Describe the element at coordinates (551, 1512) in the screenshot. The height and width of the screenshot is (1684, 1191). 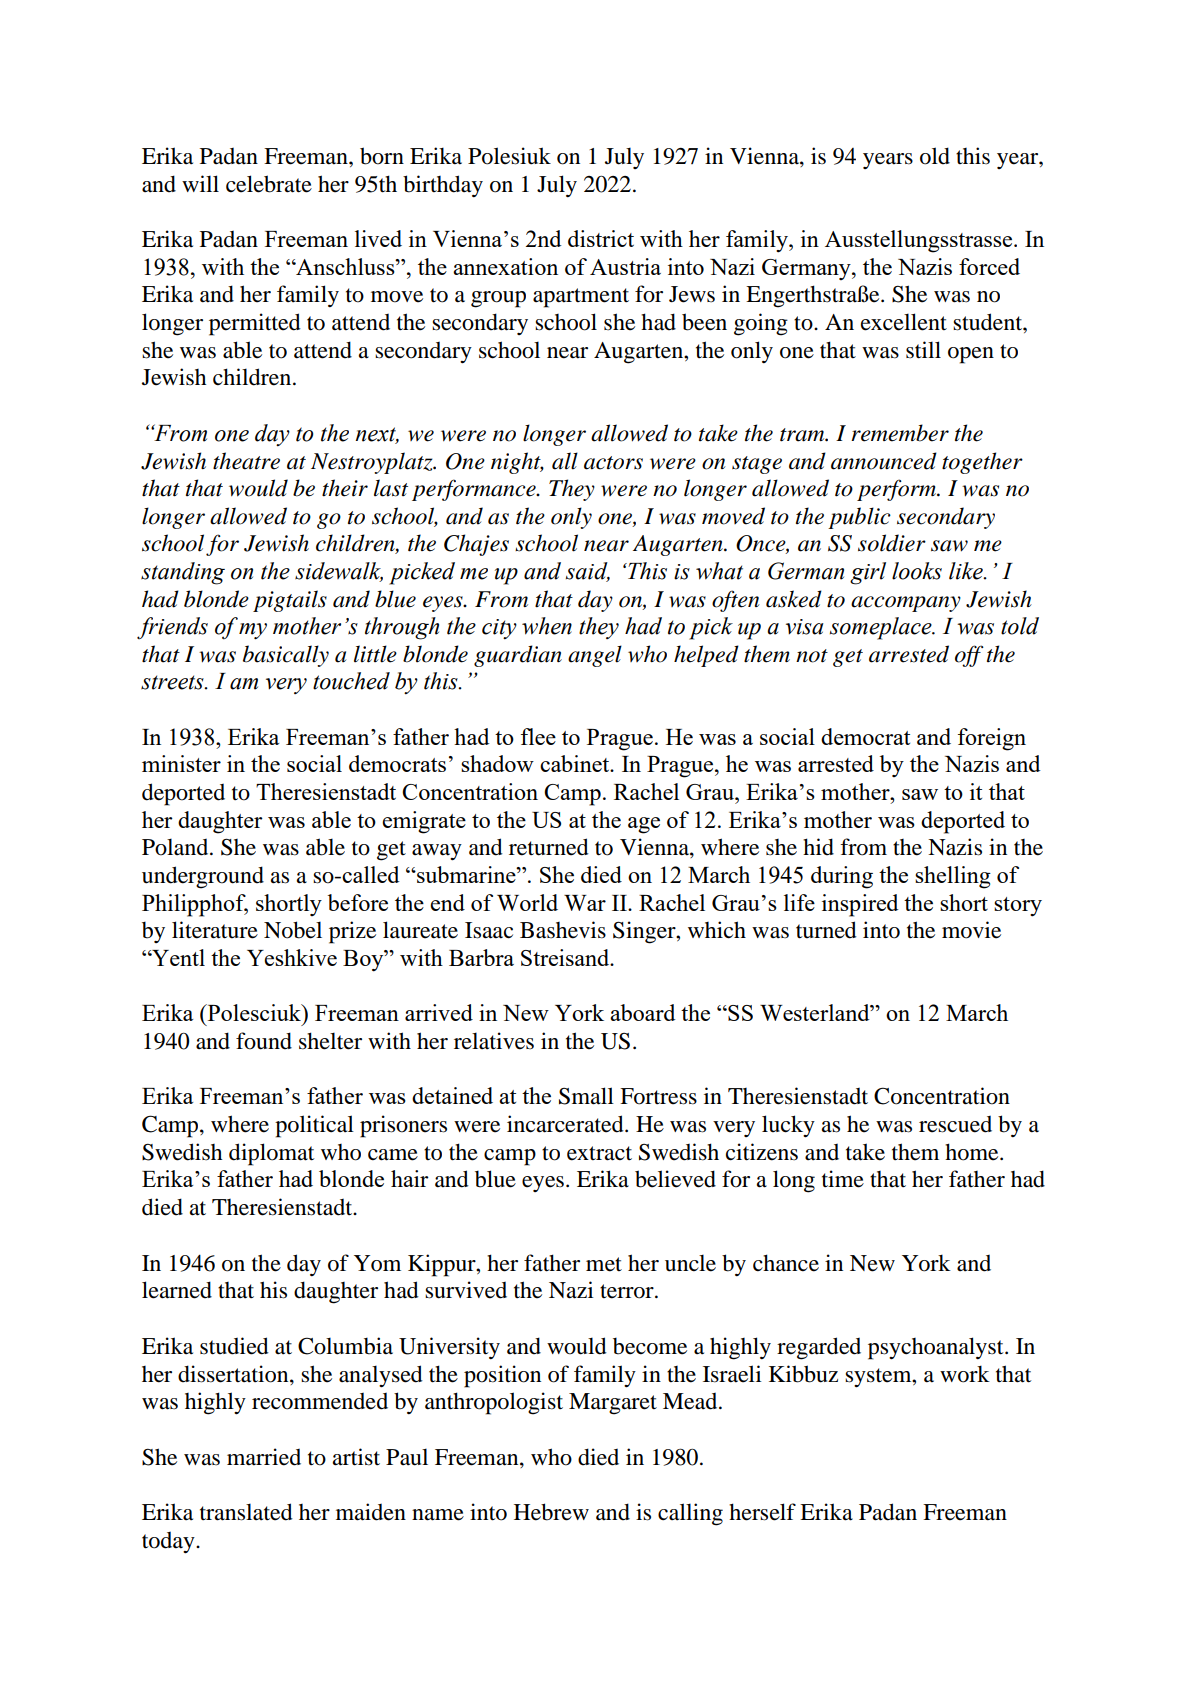
I see `Hebrew` at that location.
